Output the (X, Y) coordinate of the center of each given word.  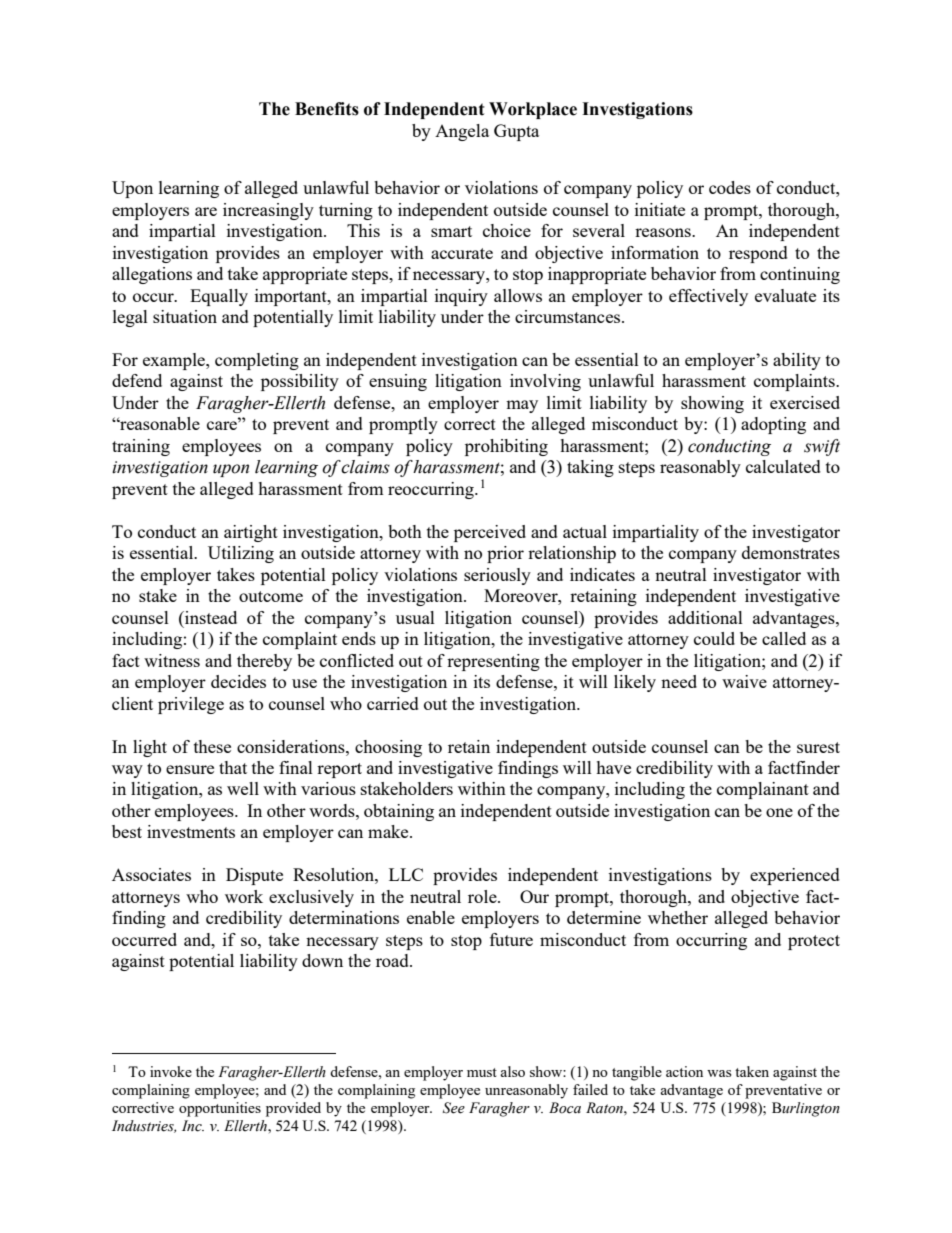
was (719, 1073)
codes (730, 187)
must (482, 1072)
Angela (462, 132)
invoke (171, 1071)
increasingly (268, 211)
